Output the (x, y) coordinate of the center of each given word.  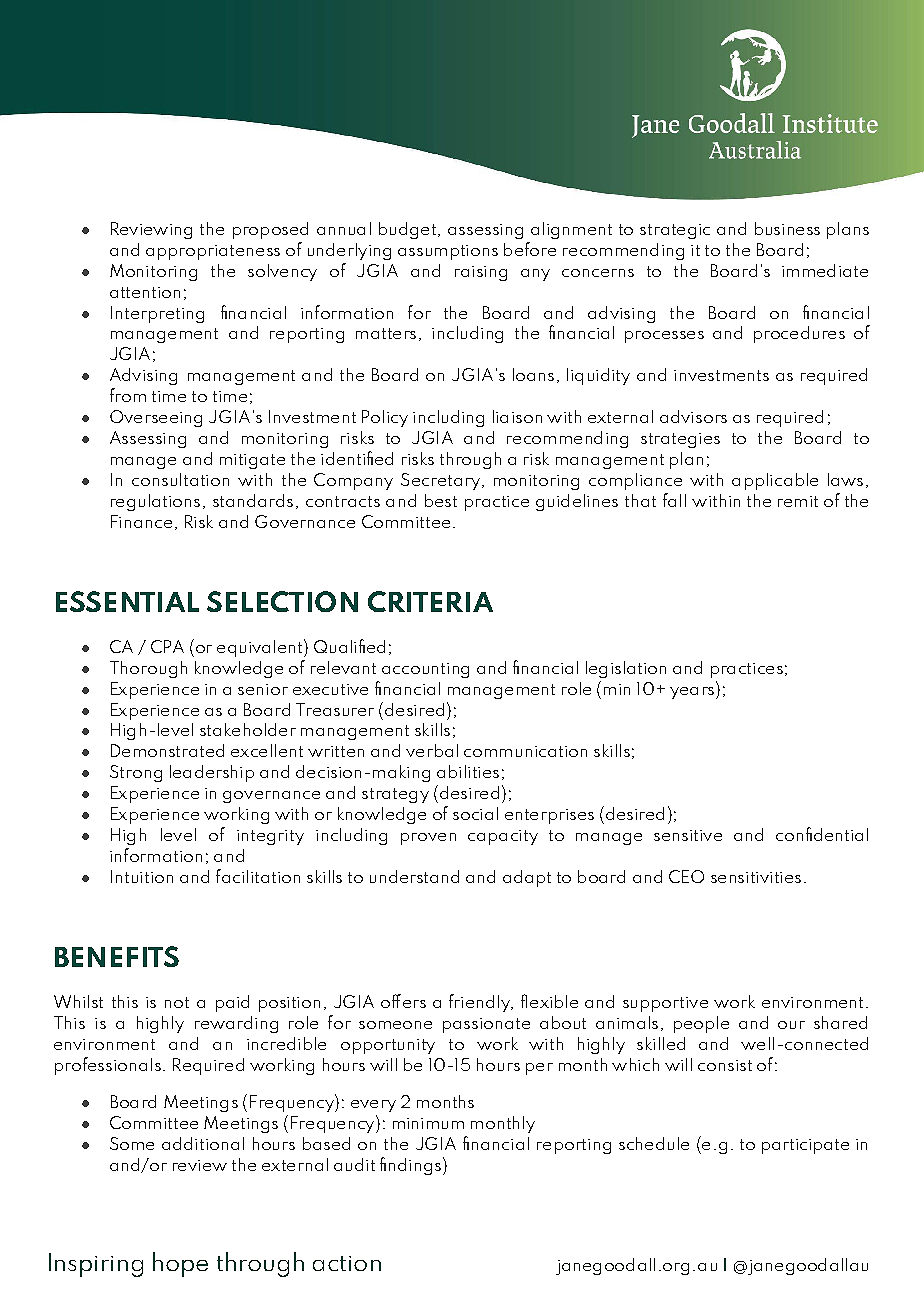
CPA (167, 646)
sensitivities (756, 877)
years (692, 693)
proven (428, 839)
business (787, 228)
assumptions (448, 252)
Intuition (142, 876)
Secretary (440, 481)
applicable (775, 481)
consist (725, 1065)
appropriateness (213, 252)
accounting (425, 670)
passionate (486, 1025)
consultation (180, 479)
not (177, 1002)
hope (180, 1264)
